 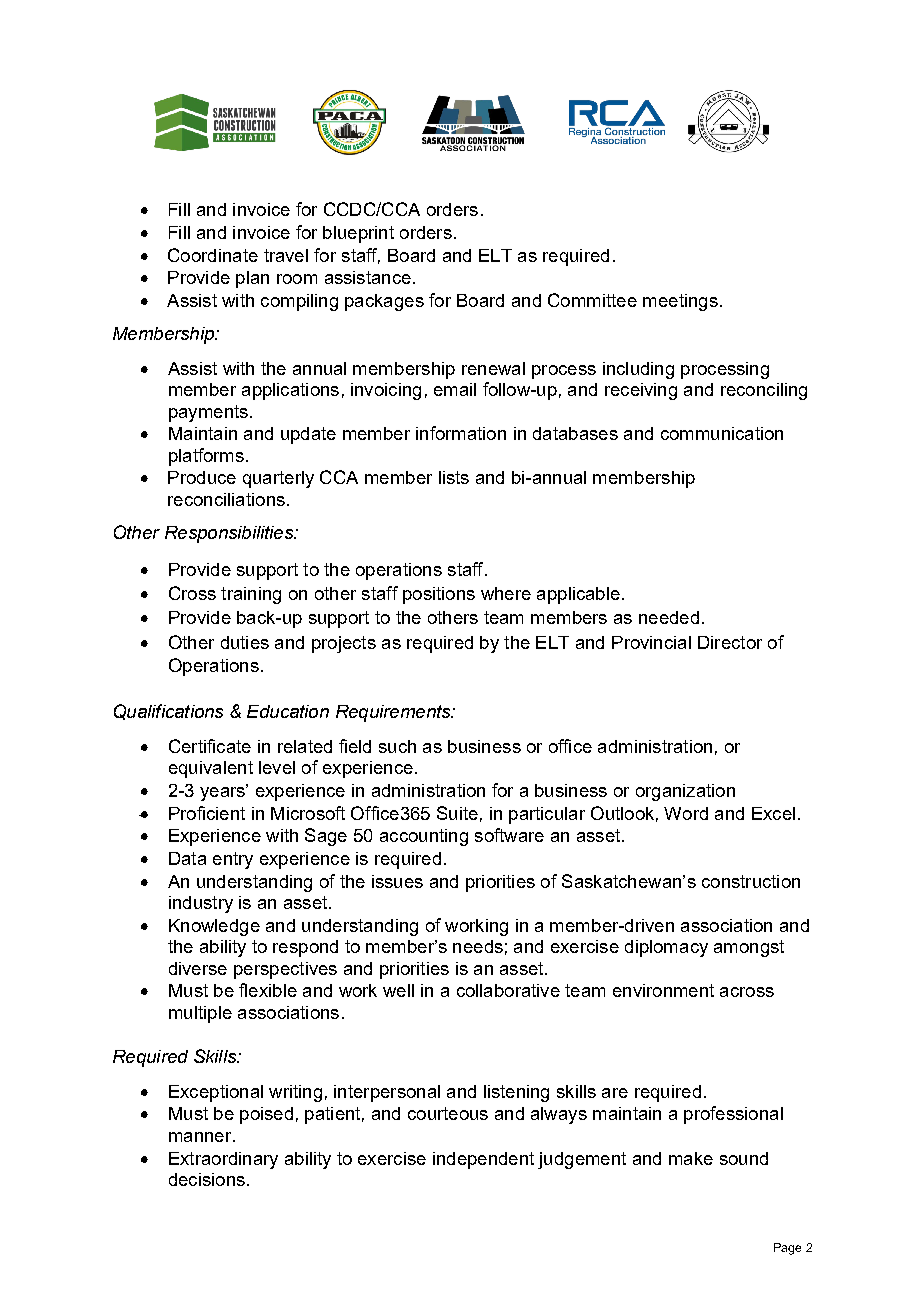 What do you see at coordinates (384, 302) in the image?
I see `packages` at bounding box center [384, 302].
